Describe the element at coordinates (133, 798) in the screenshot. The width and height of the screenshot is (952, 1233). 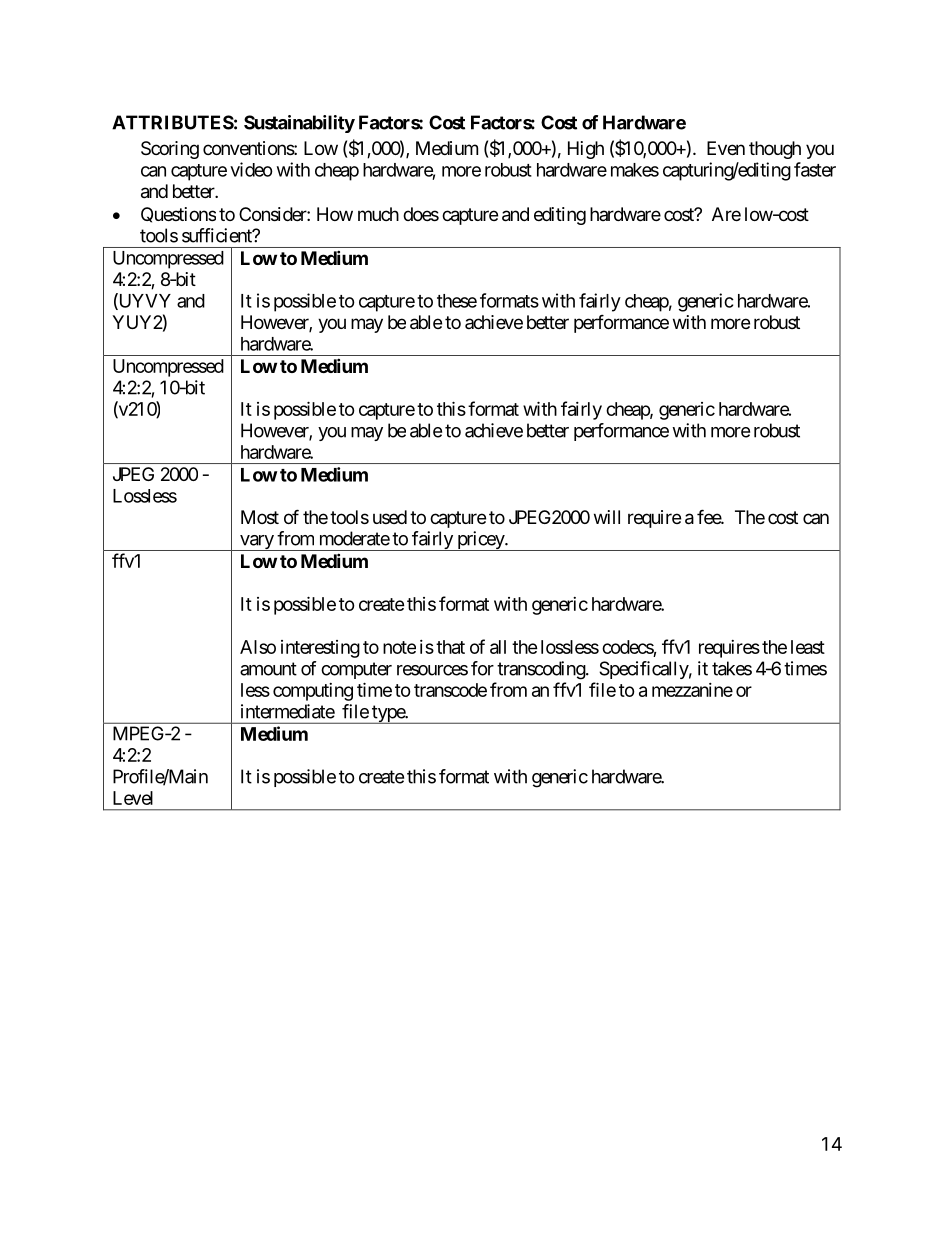
I see `Level` at that location.
